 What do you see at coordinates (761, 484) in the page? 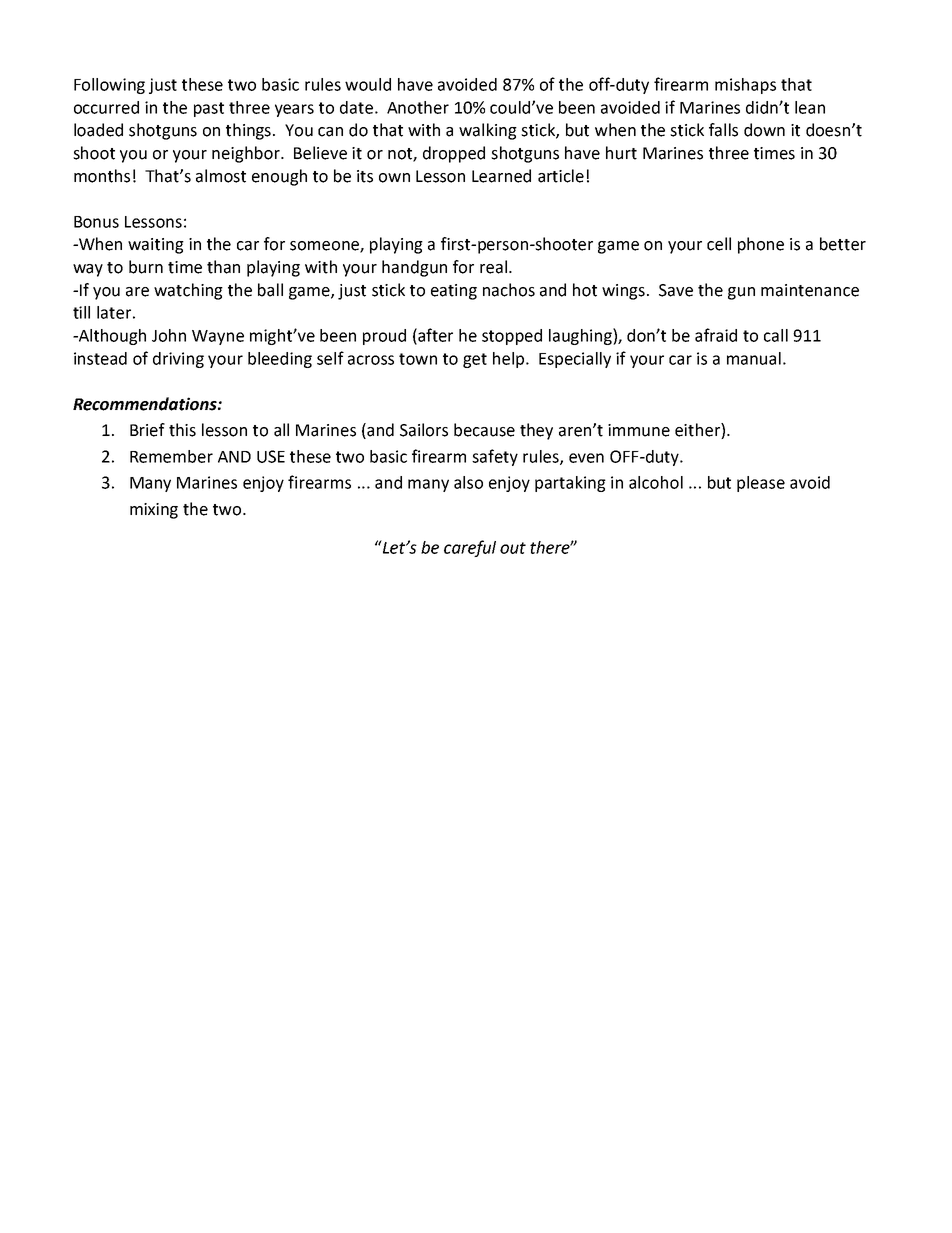
I see `please` at bounding box center [761, 484].
